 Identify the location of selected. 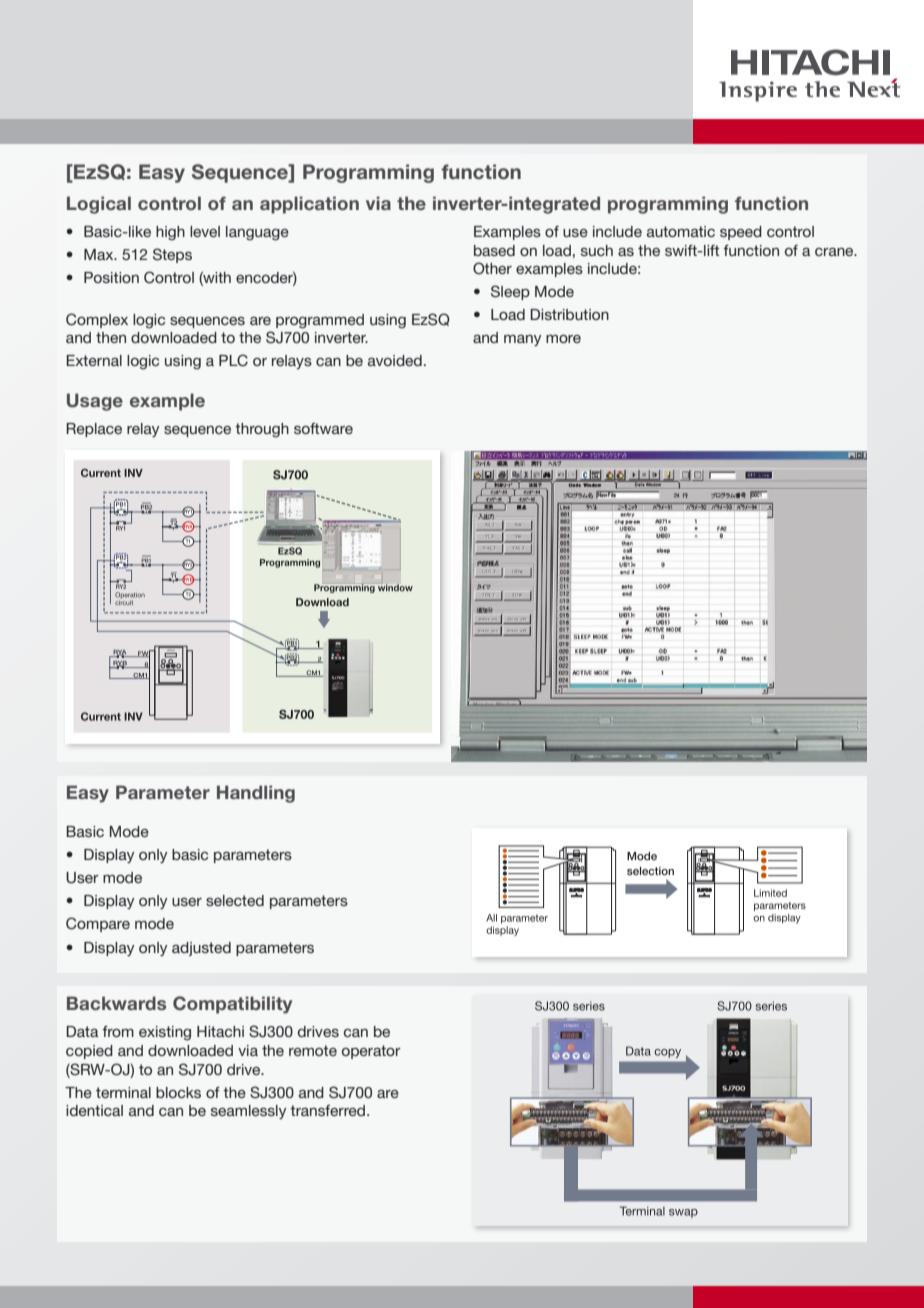
(235, 900).
